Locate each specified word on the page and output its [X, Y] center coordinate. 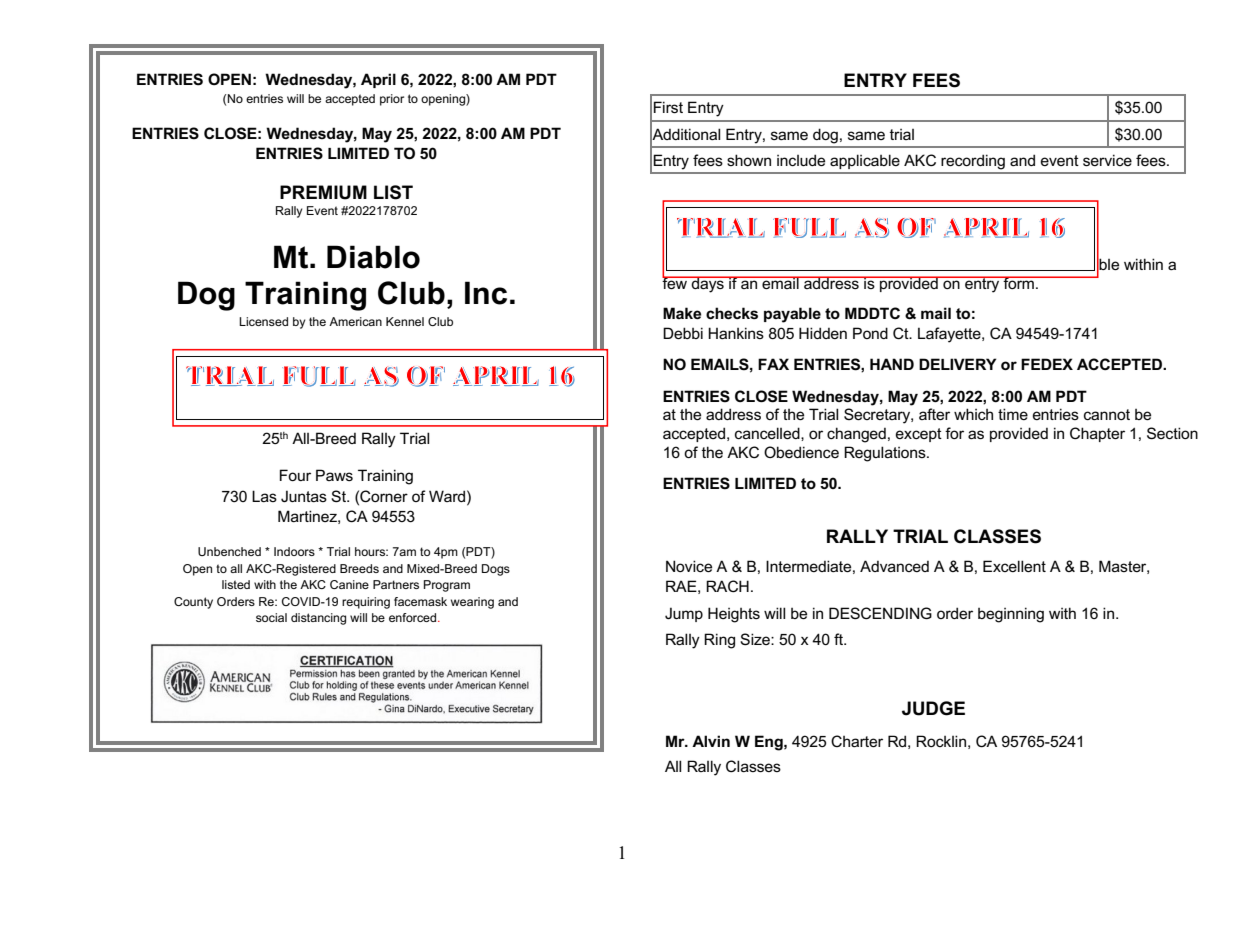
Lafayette [950, 335]
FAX [773, 364]
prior [392, 100]
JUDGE [933, 708]
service [1107, 160]
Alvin [711, 741]
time [1013, 414]
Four [295, 475]
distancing [318, 619]
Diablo [373, 257]
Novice [689, 566]
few [675, 282]
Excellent [1014, 566]
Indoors [294, 551]
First [668, 107]
